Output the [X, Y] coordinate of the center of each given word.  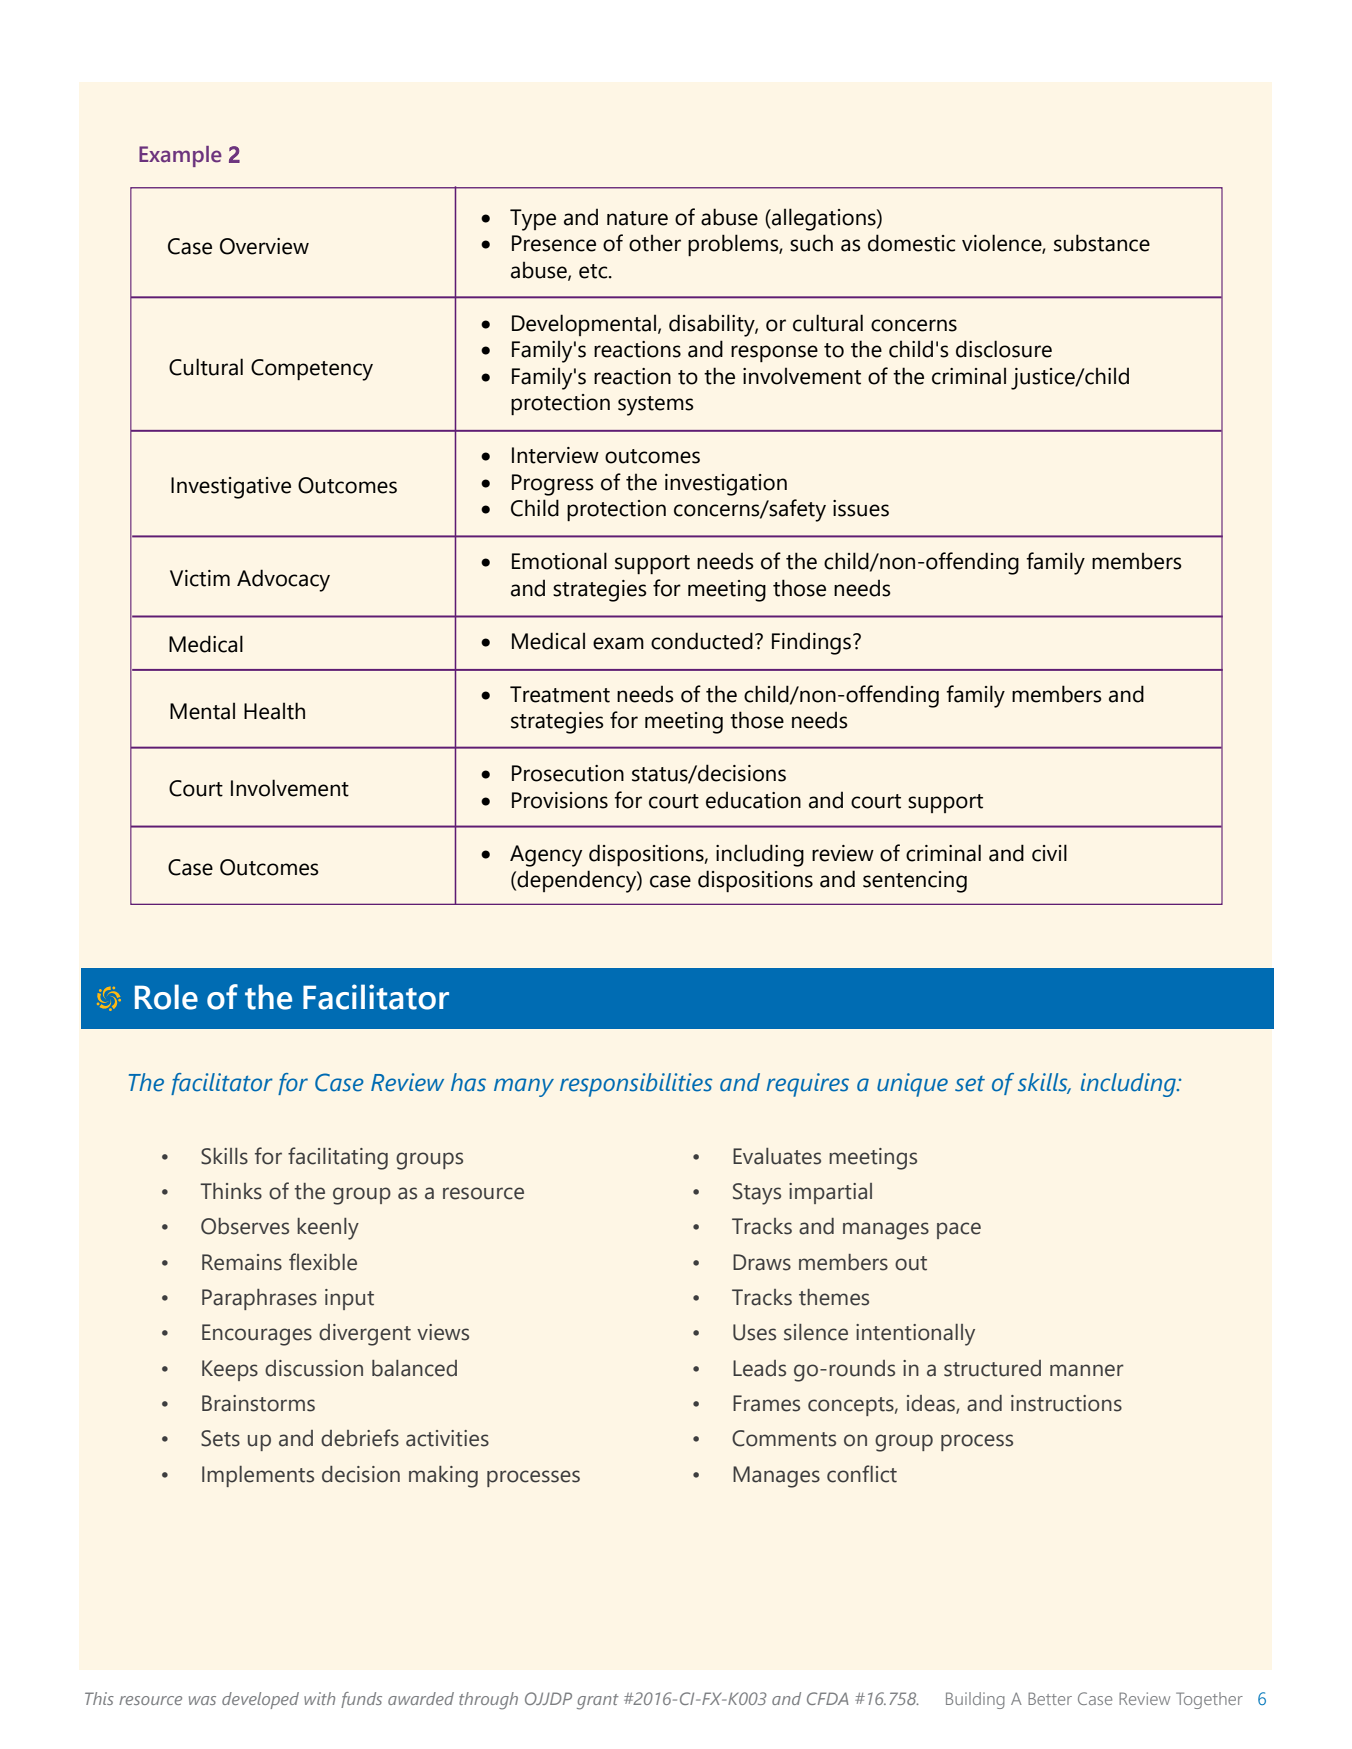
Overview [264, 246]
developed [260, 1700]
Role [166, 997]
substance [1102, 243]
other [655, 243]
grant [598, 1702]
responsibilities [636, 1085]
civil [1049, 853]
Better [1050, 1698]
